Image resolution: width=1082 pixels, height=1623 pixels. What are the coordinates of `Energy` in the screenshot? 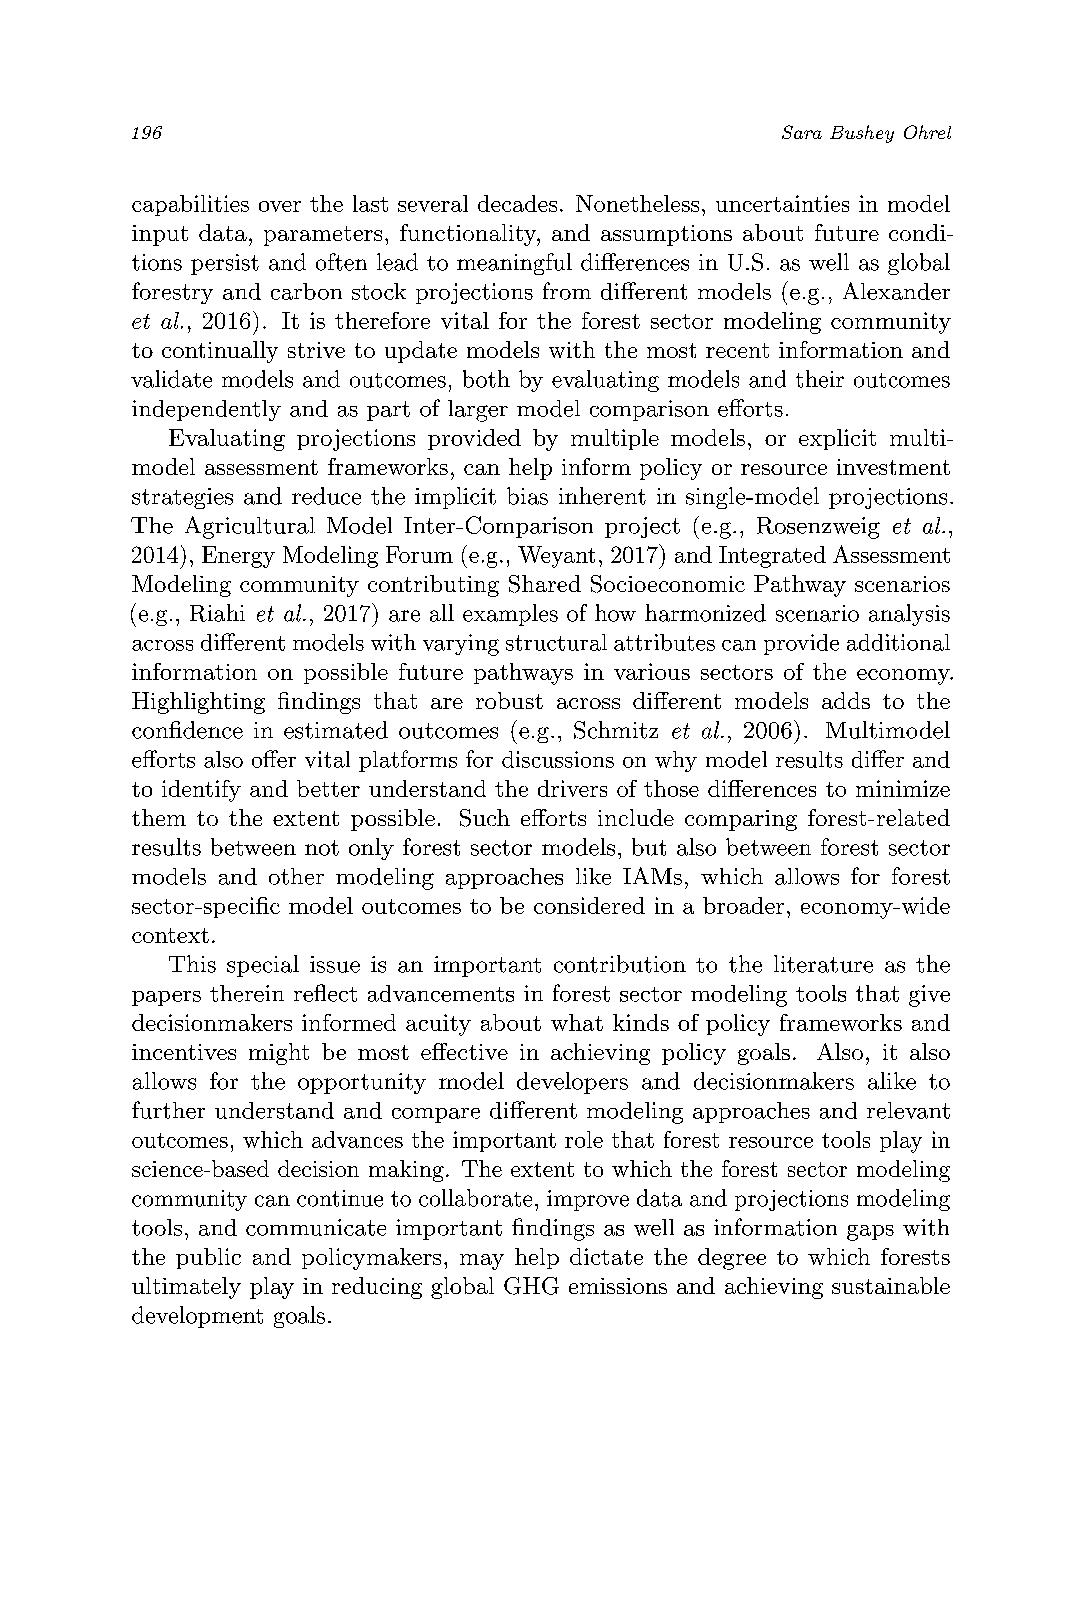 It's located at (238, 557).
